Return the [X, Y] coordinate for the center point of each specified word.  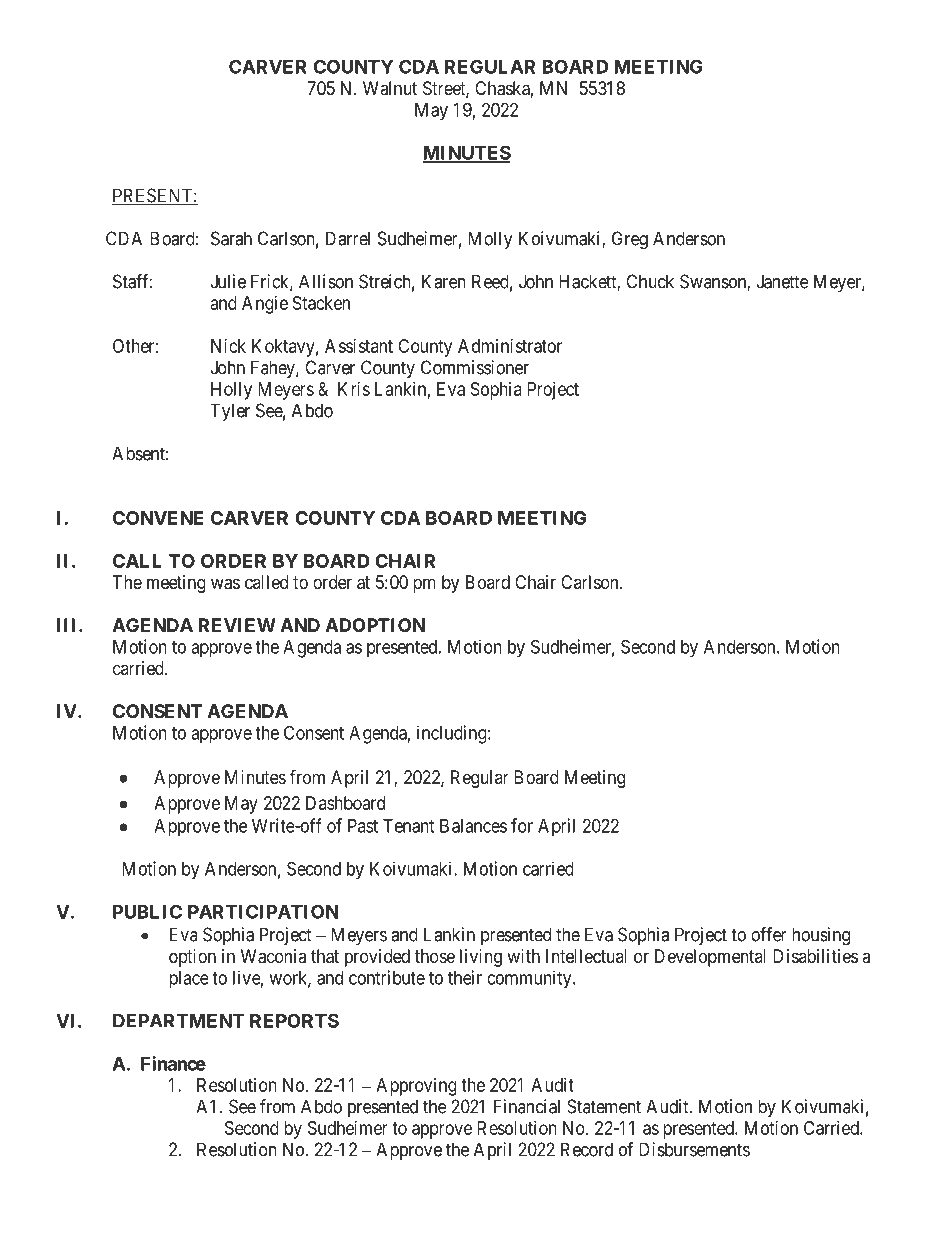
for [522, 825]
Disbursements [694, 1149]
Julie [228, 281]
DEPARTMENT [178, 1021]
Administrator [510, 346]
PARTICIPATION [263, 912]
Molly [490, 240]
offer [769, 934]
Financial [527, 1106]
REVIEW [237, 625]
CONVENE [158, 518]
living [481, 958]
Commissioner [475, 367]
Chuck [650, 281]
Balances [473, 826]
